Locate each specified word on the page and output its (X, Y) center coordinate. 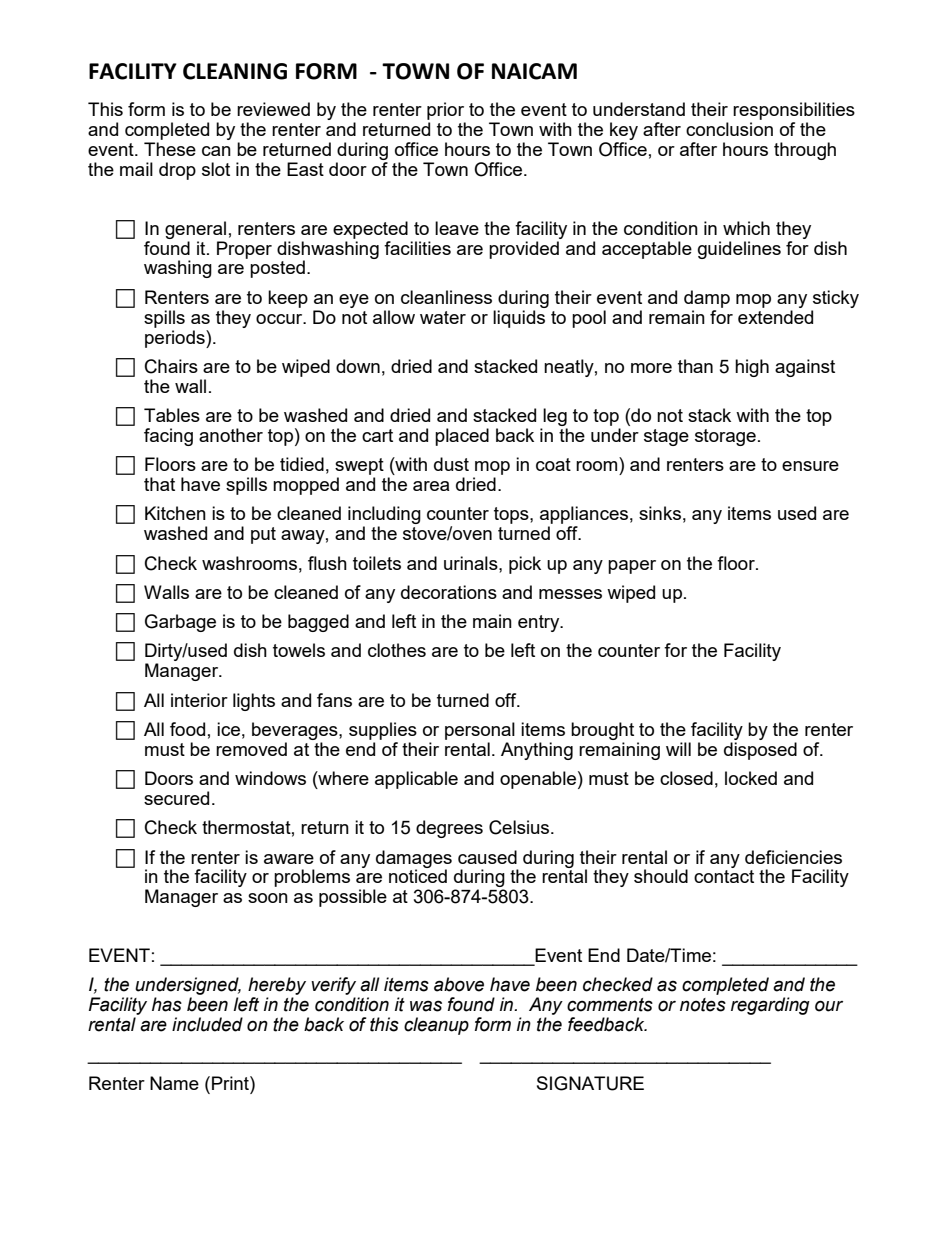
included (207, 1024)
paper (632, 567)
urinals (472, 563)
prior (446, 112)
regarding (770, 1006)
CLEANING (235, 71)
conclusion (729, 129)
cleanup (436, 1026)
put (263, 535)
